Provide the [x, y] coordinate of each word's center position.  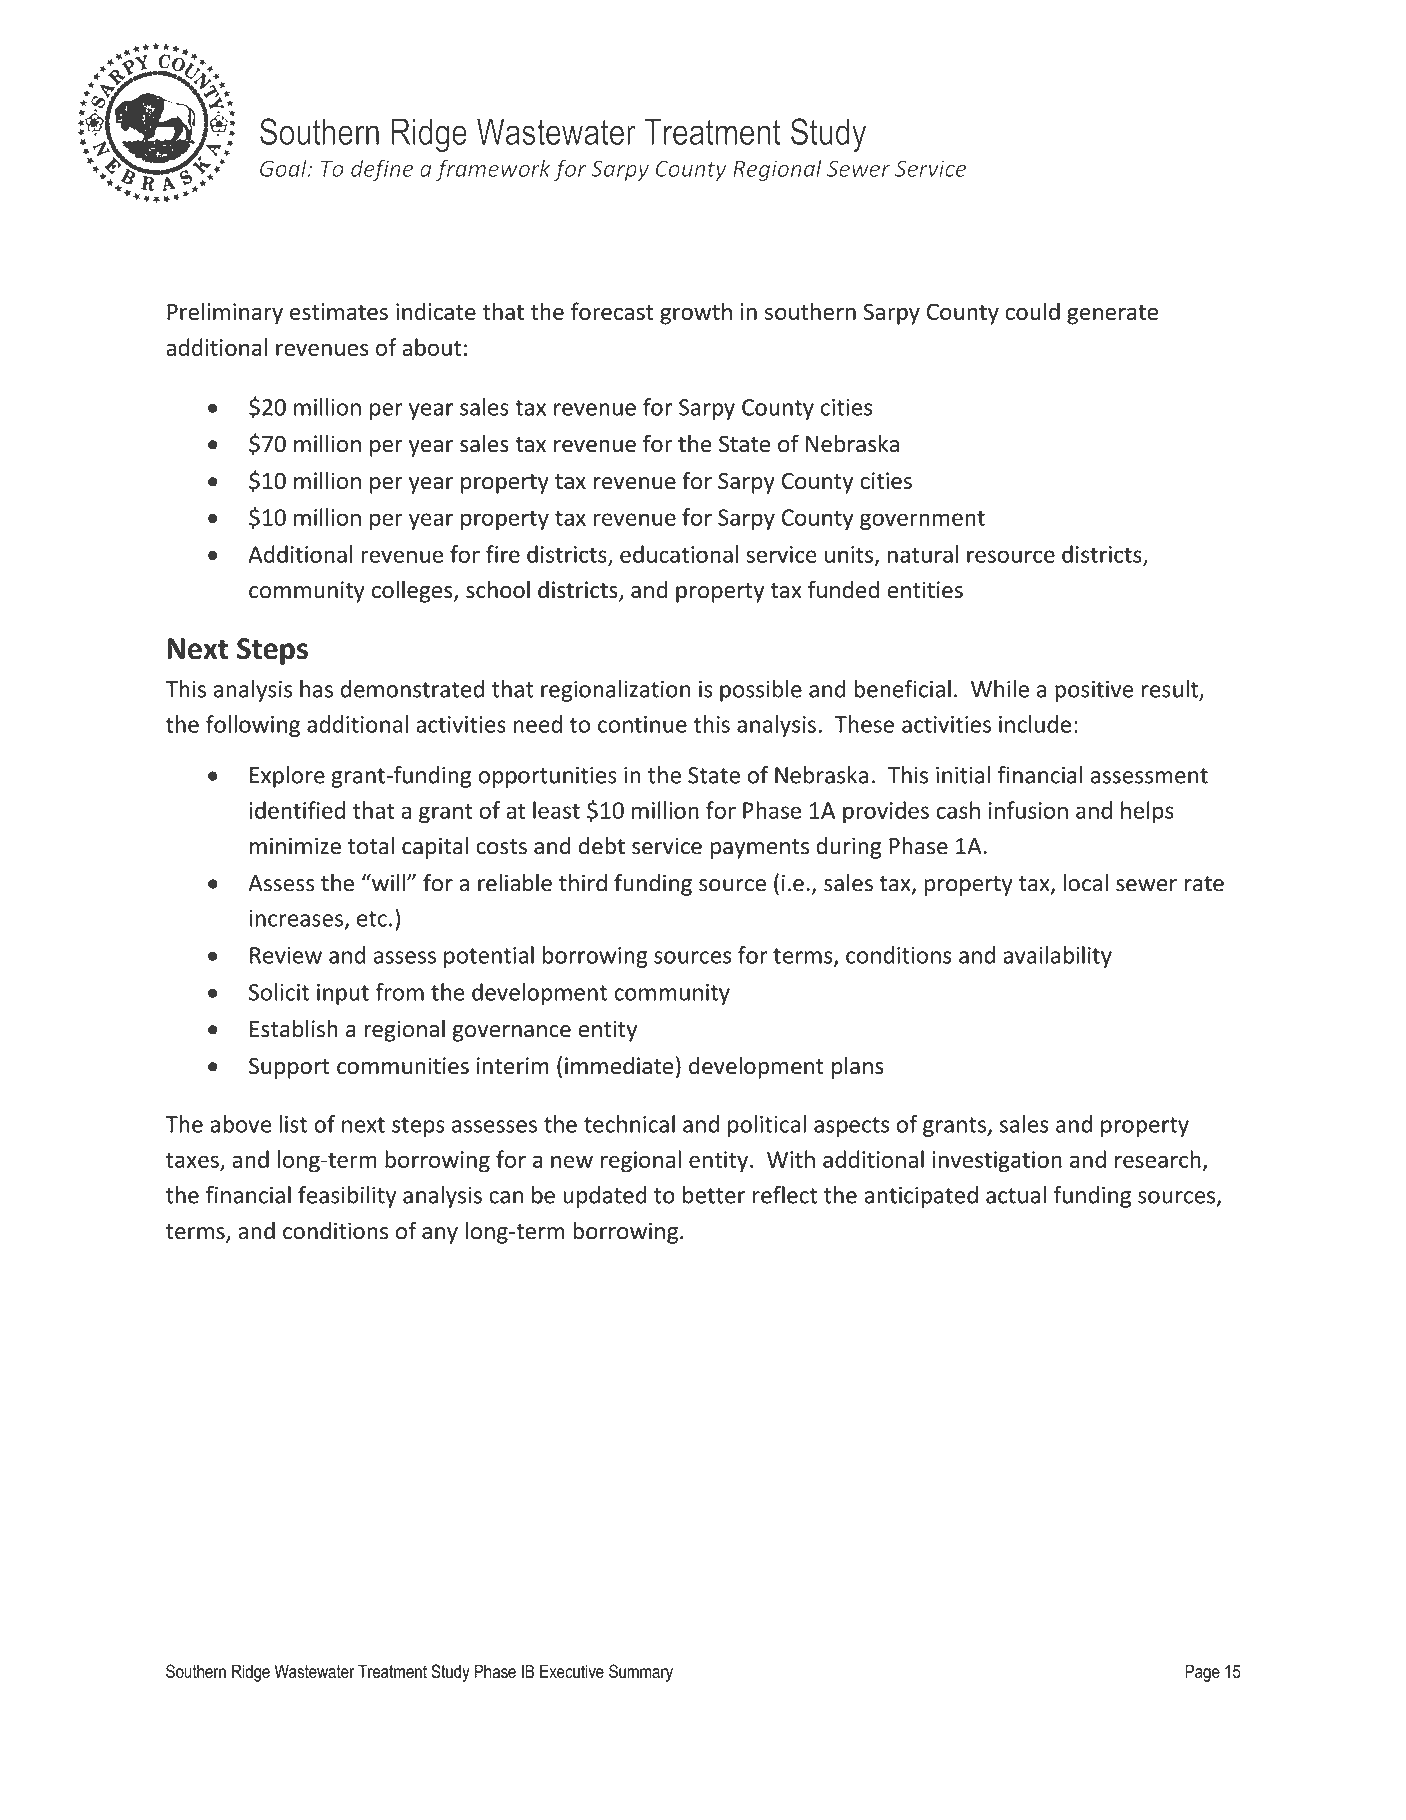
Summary [641, 1673]
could [1032, 311]
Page [1202, 1673]
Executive [572, 1671]
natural [923, 554]
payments [759, 849]
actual [1016, 1195]
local [1086, 883]
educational [679, 554]
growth [696, 313]
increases [297, 919]
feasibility [347, 1197]
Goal [284, 168]
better [714, 1195]
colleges [413, 591]
